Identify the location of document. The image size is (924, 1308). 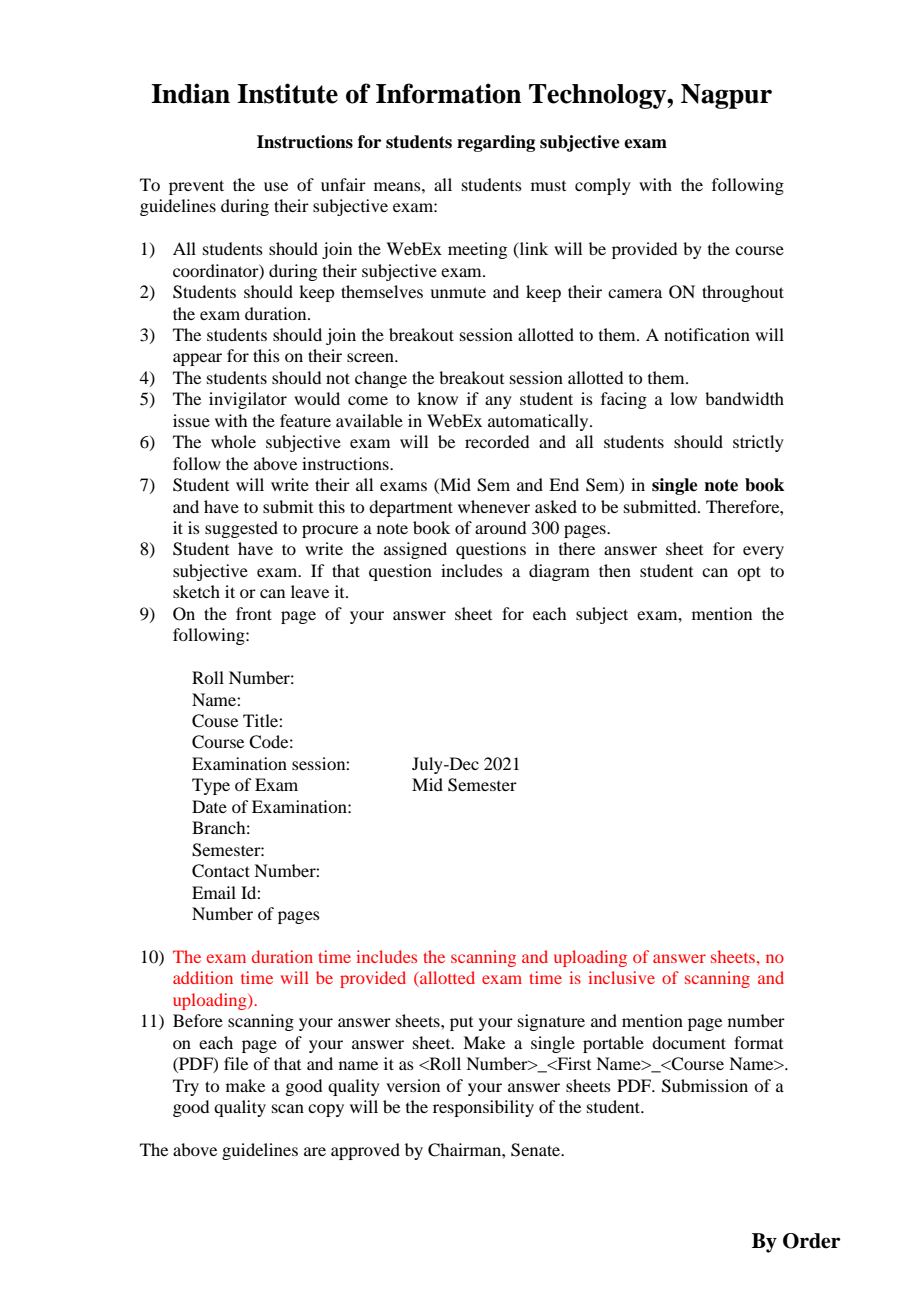
(689, 1042).
